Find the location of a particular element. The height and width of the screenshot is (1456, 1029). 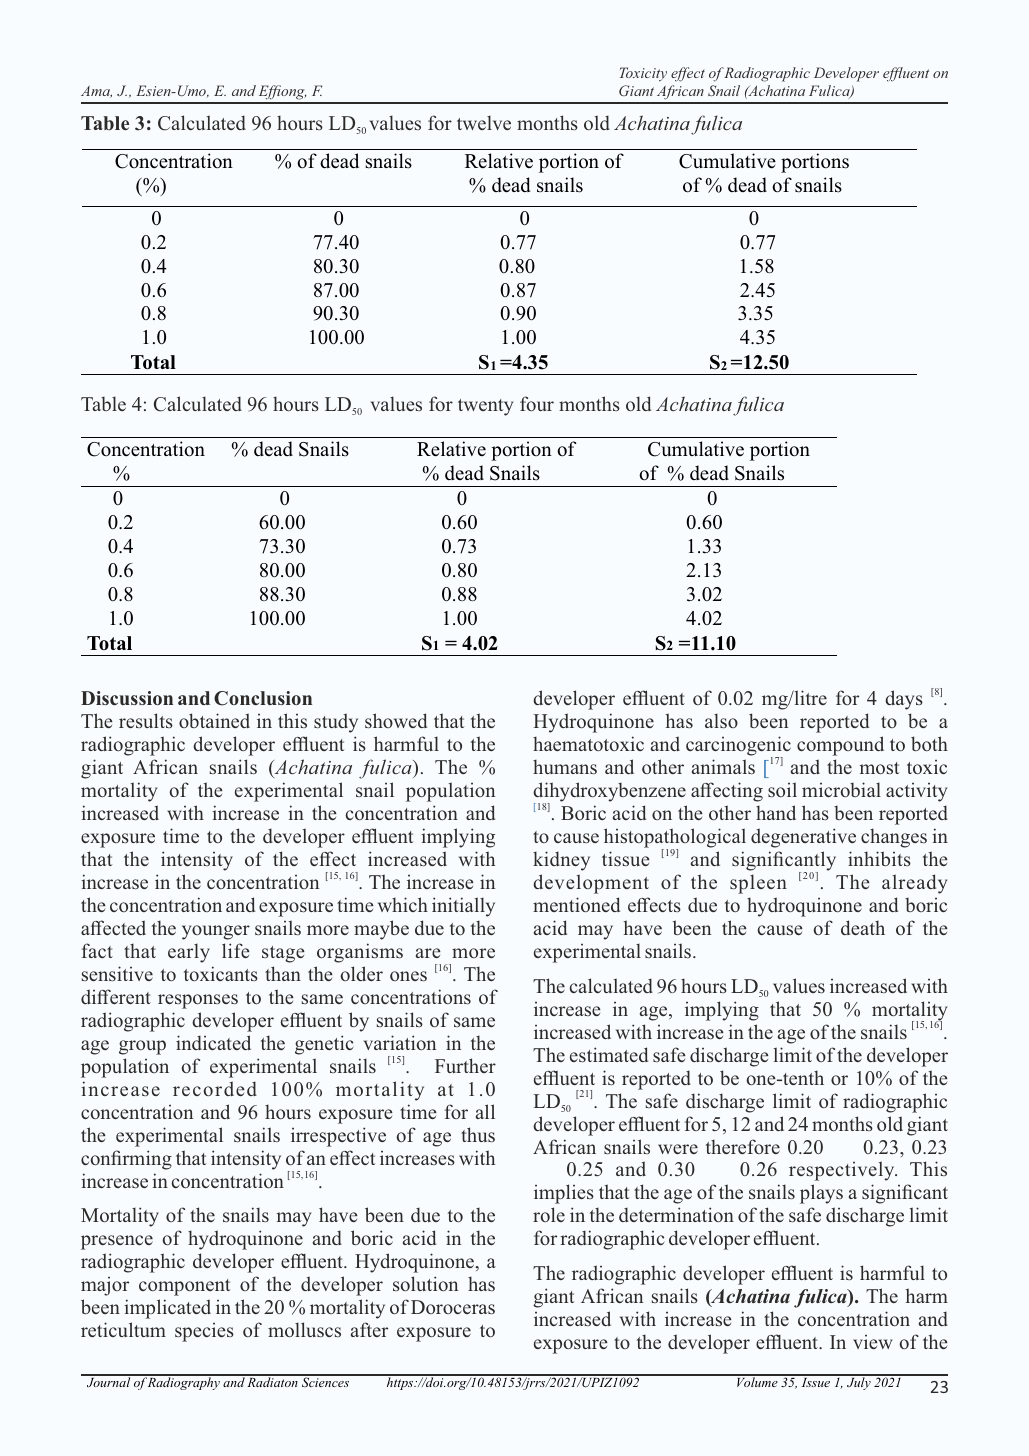

showed is located at coordinates (396, 720).
